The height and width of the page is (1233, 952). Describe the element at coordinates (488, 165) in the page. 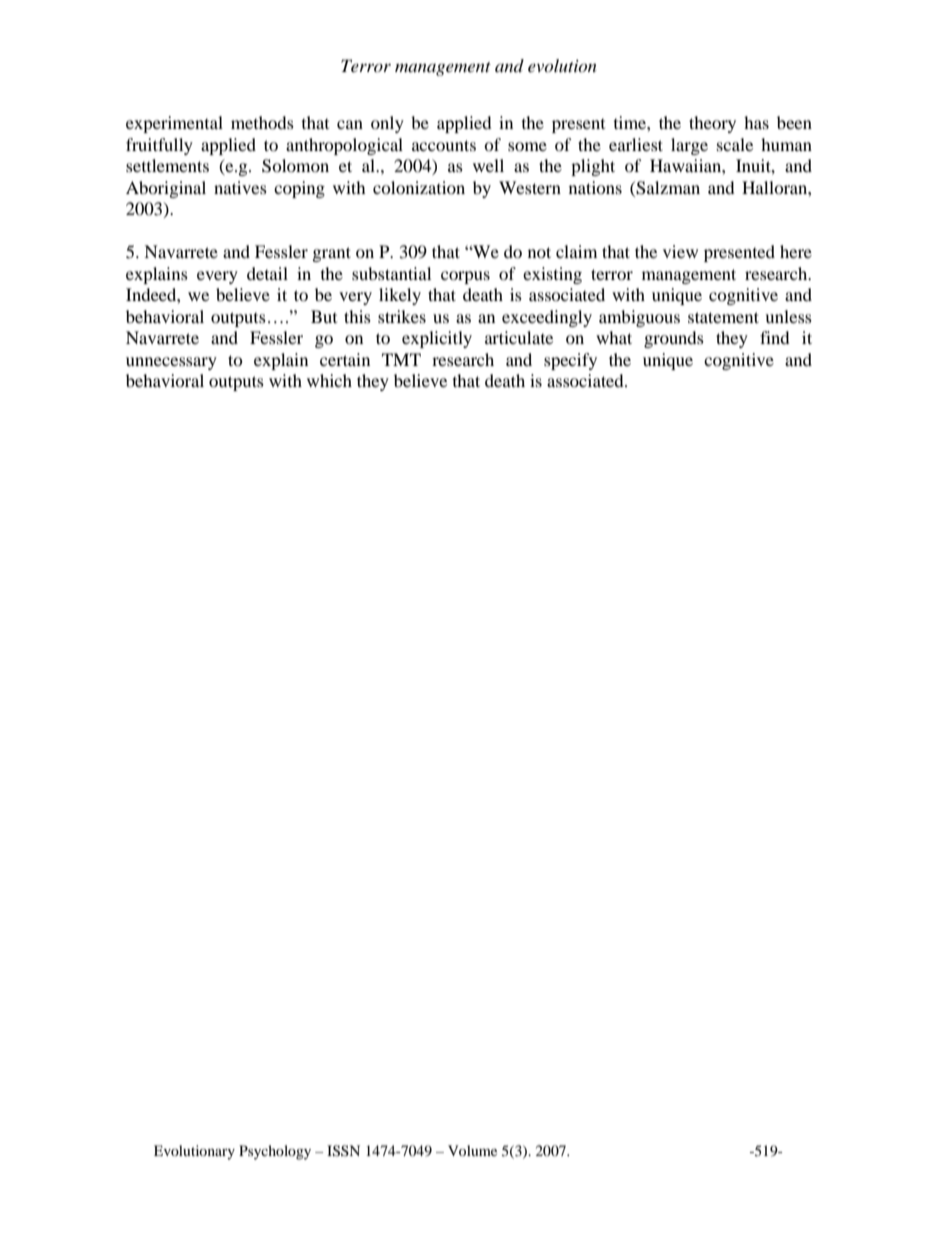

I see `well` at that location.
